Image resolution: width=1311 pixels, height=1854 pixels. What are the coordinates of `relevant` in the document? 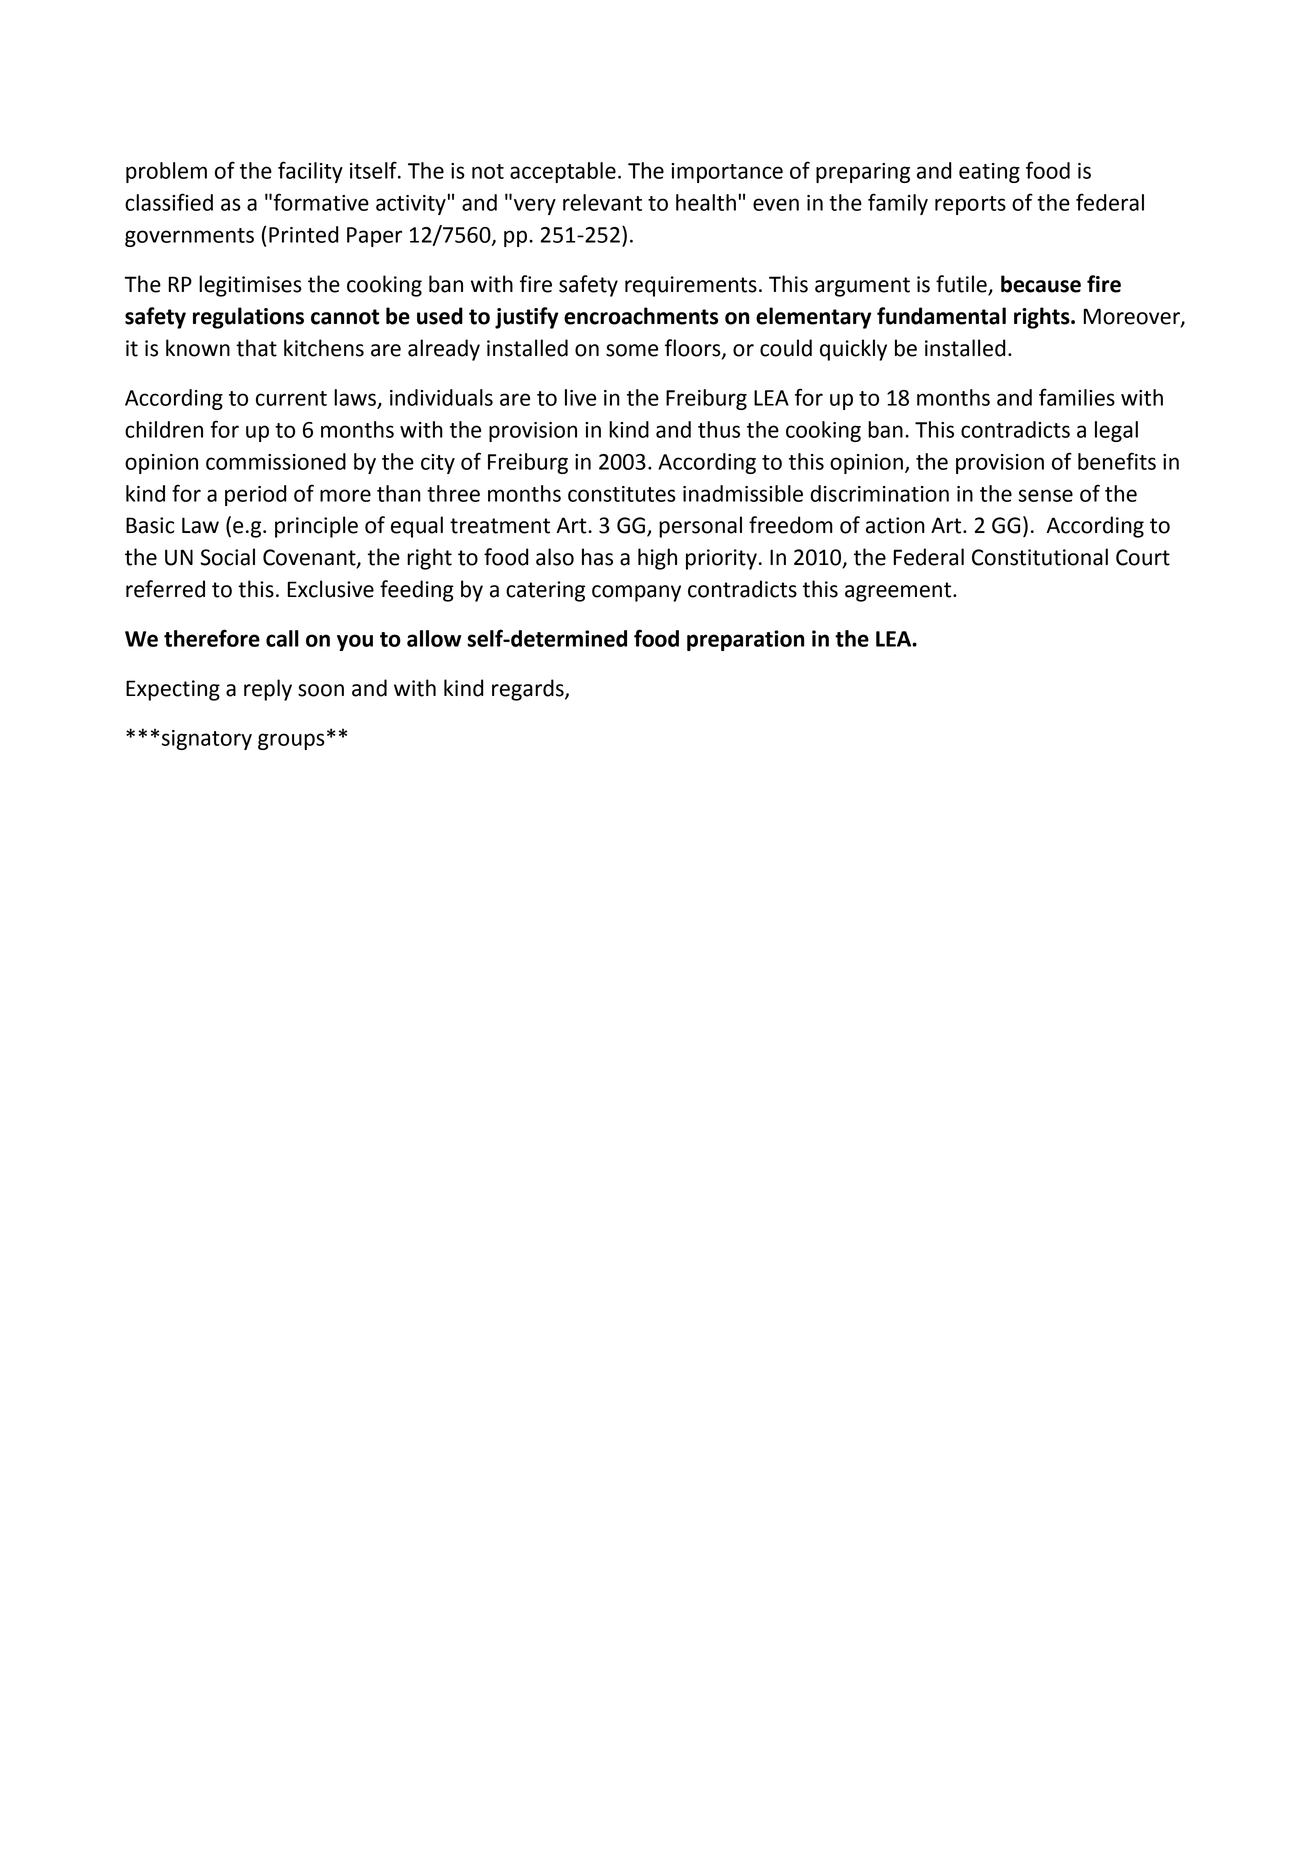 It's located at (602, 202).
